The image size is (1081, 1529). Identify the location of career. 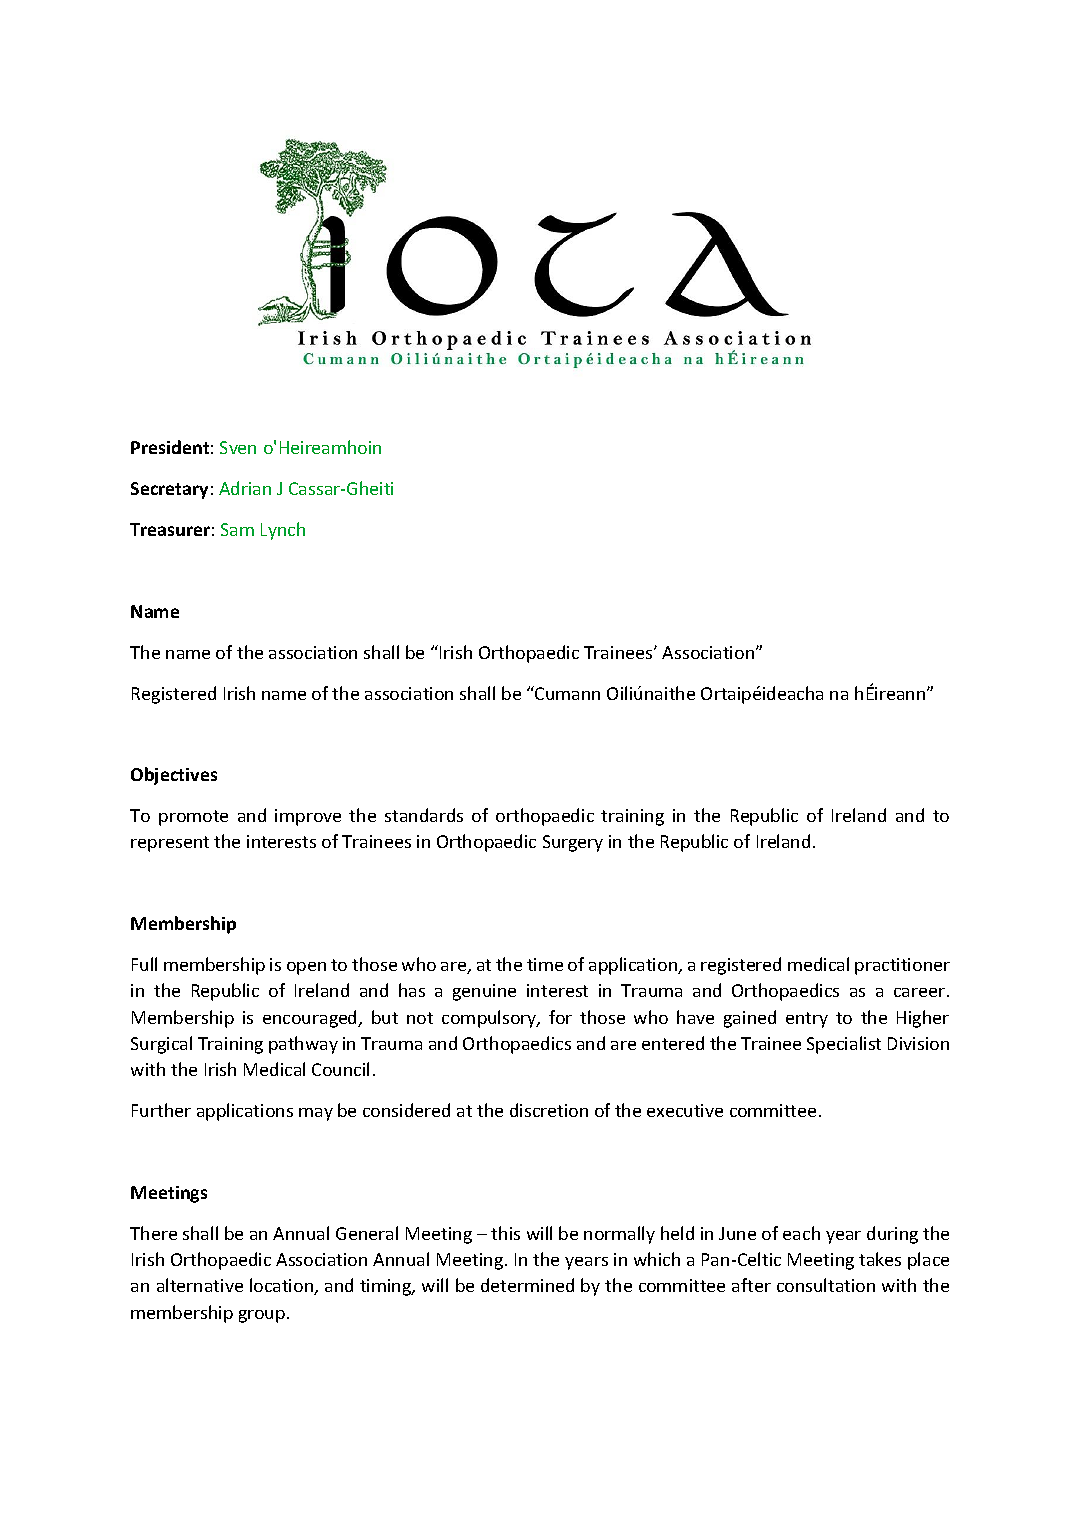
(919, 992).
